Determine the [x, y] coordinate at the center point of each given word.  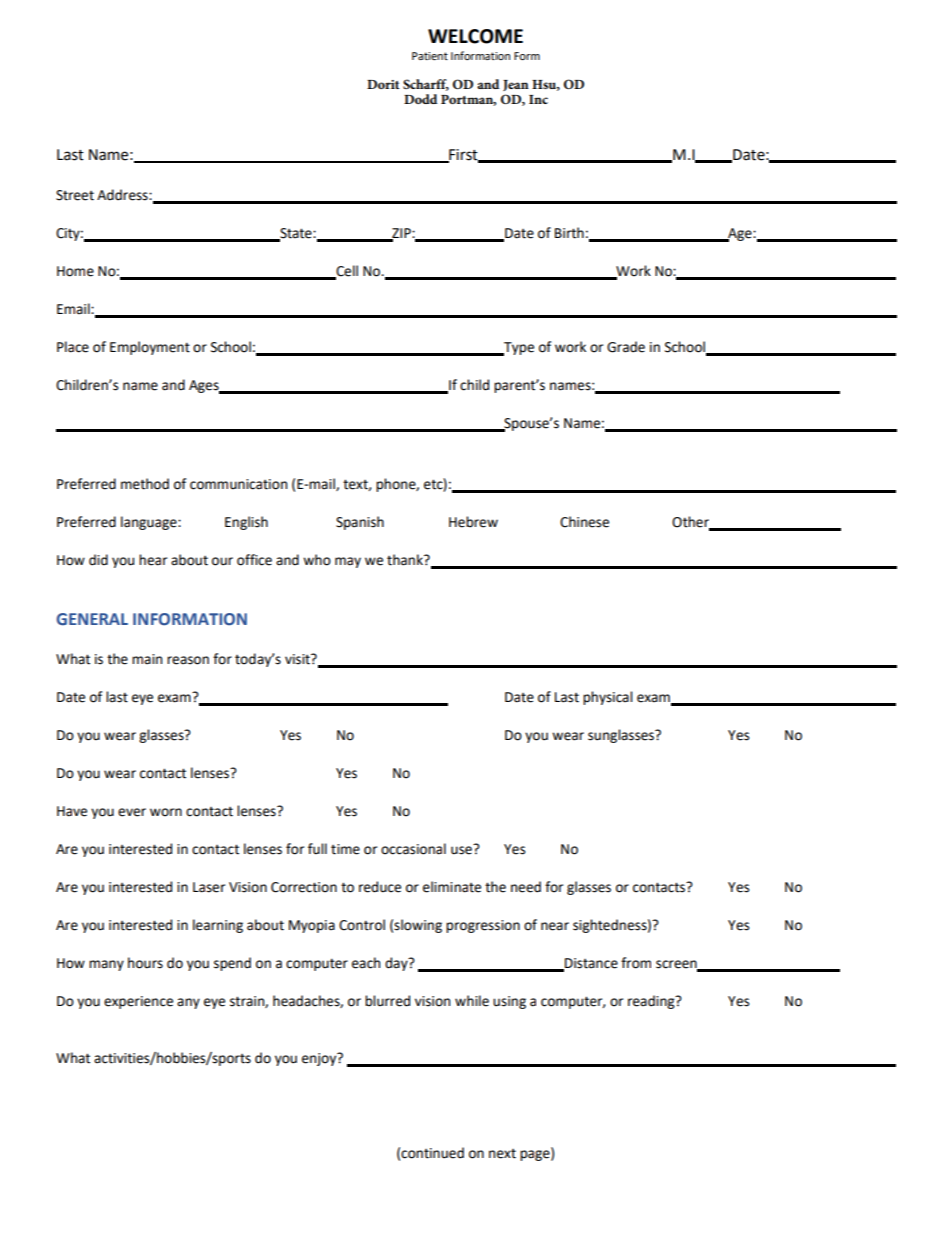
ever [132, 812]
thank [406, 560]
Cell [346, 272]
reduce [380, 887]
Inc [538, 99]
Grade [626, 347]
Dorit [383, 84]
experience [138, 1002]
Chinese [584, 522]
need [526, 887]
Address [123, 195]
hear [153, 560]
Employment [150, 348]
